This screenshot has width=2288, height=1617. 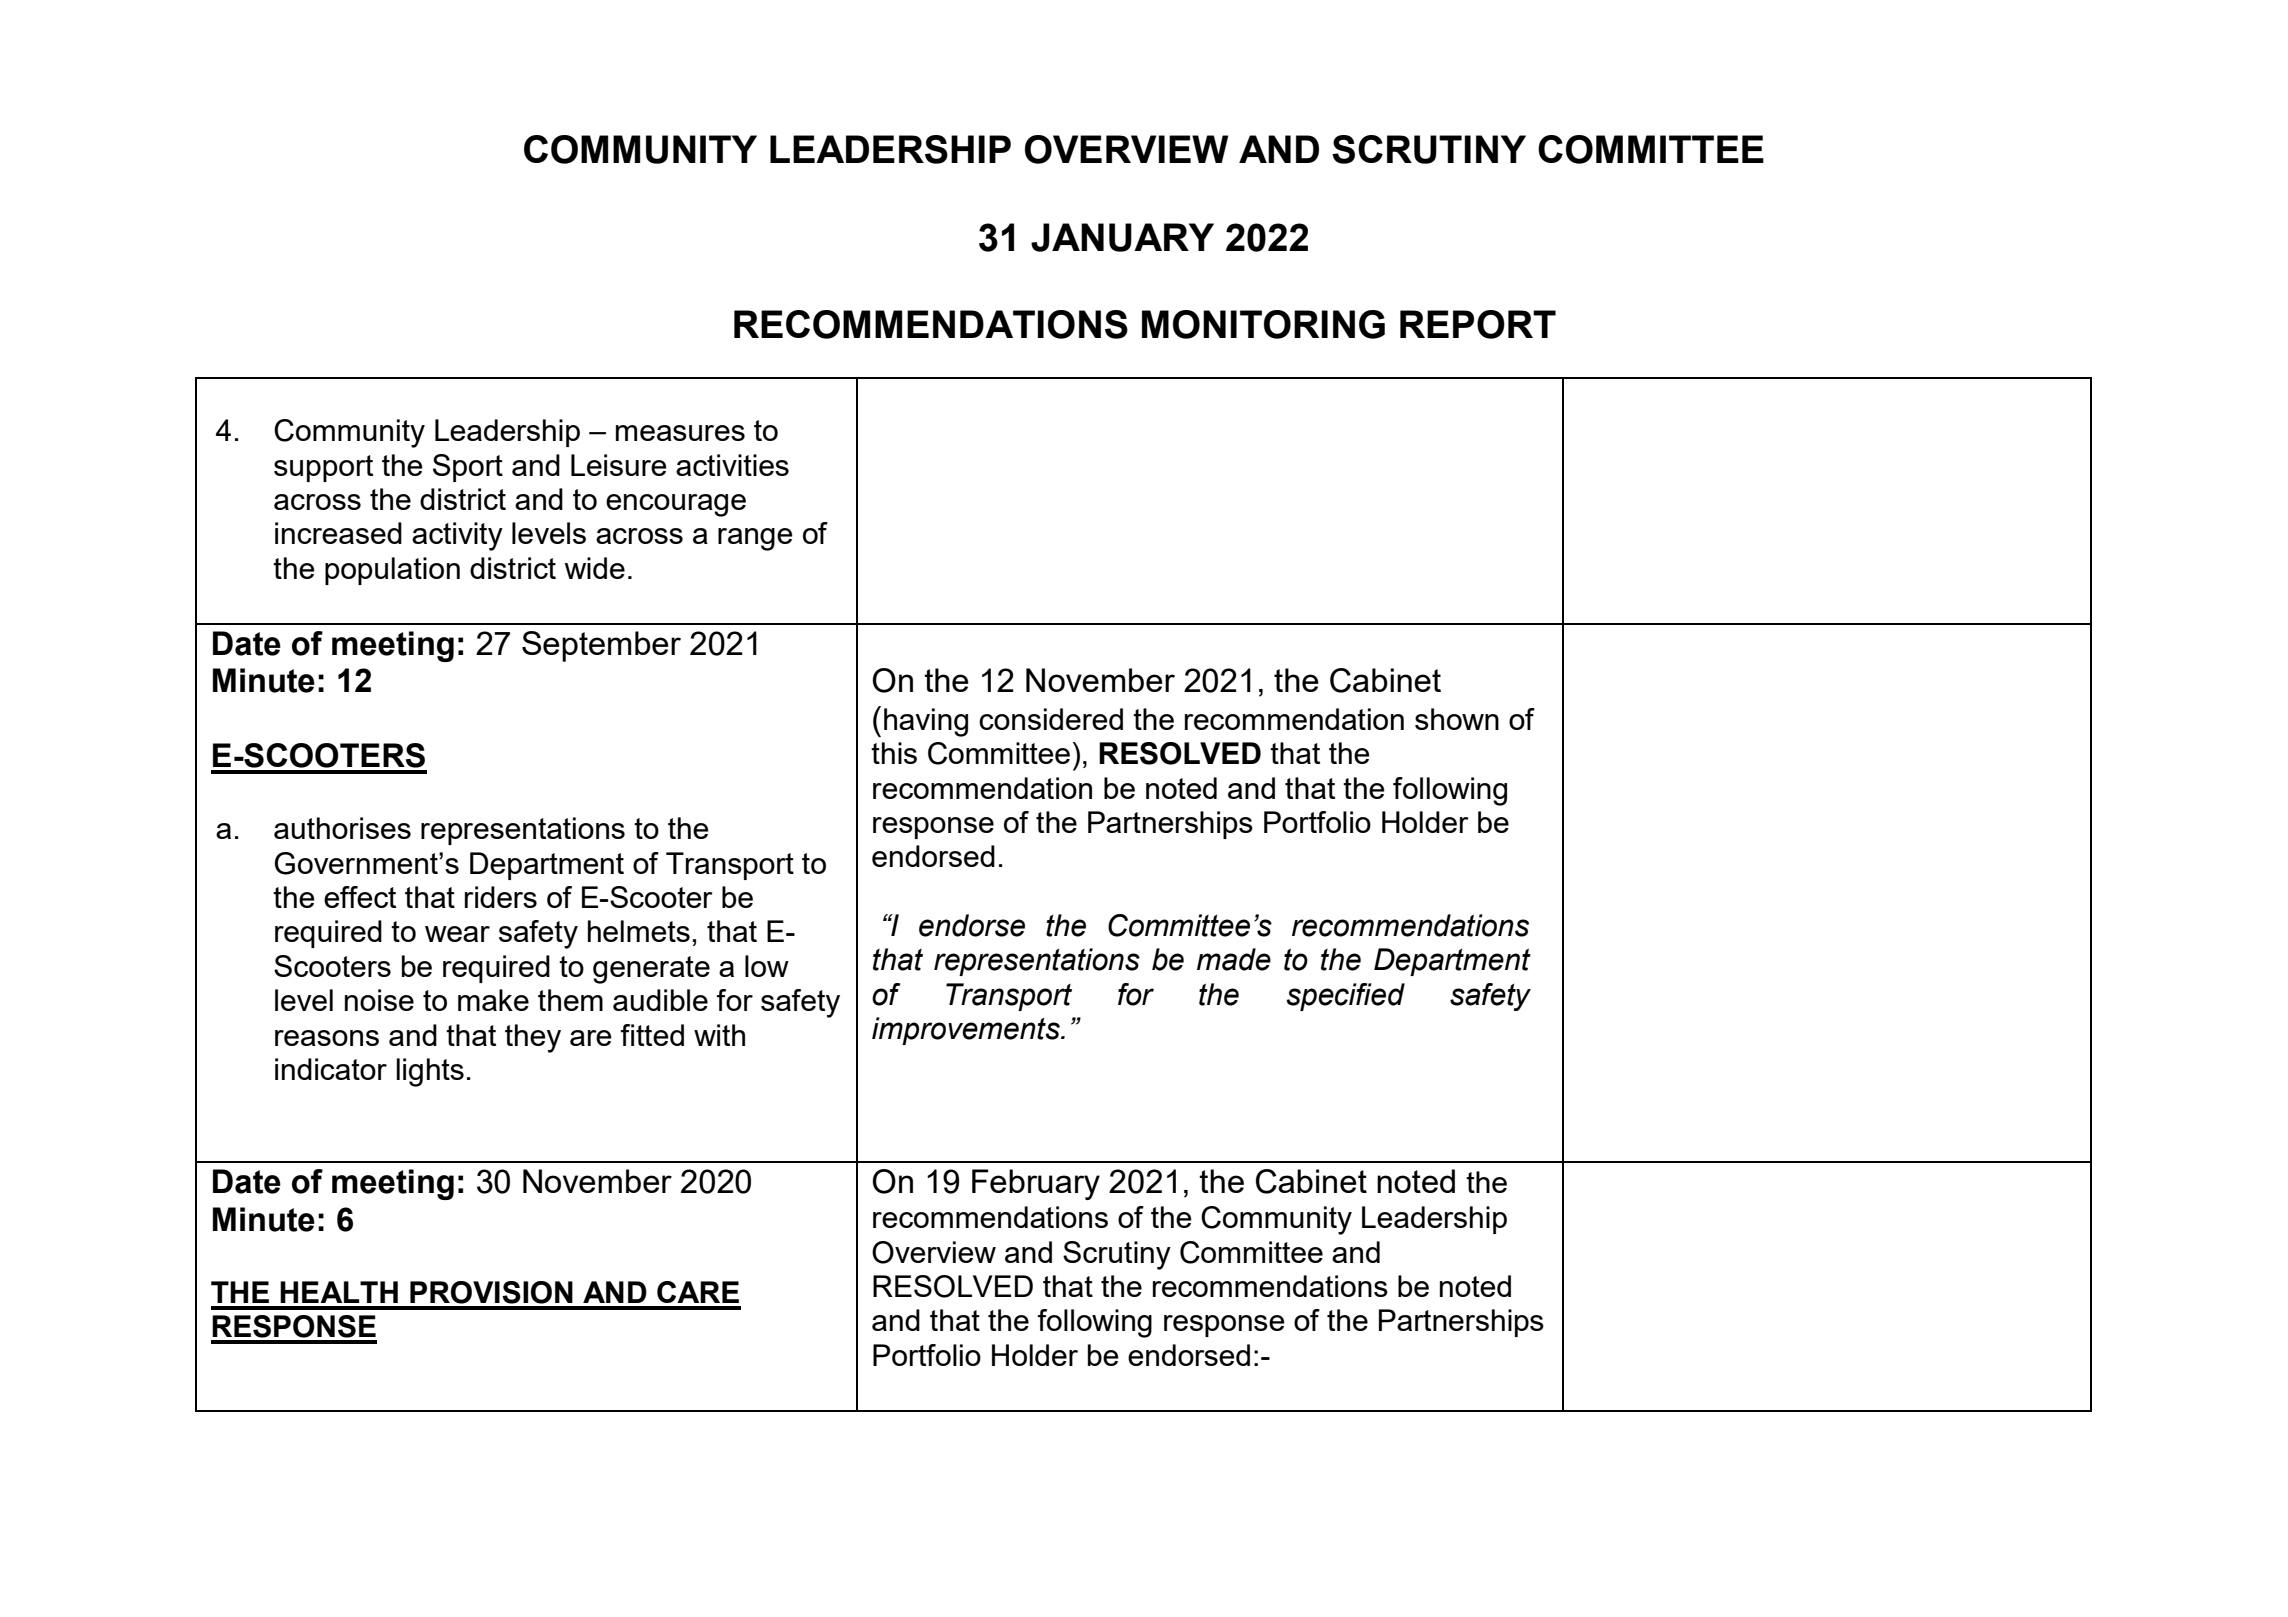 What do you see at coordinates (755, 539) in the screenshot?
I see `range` at bounding box center [755, 539].
